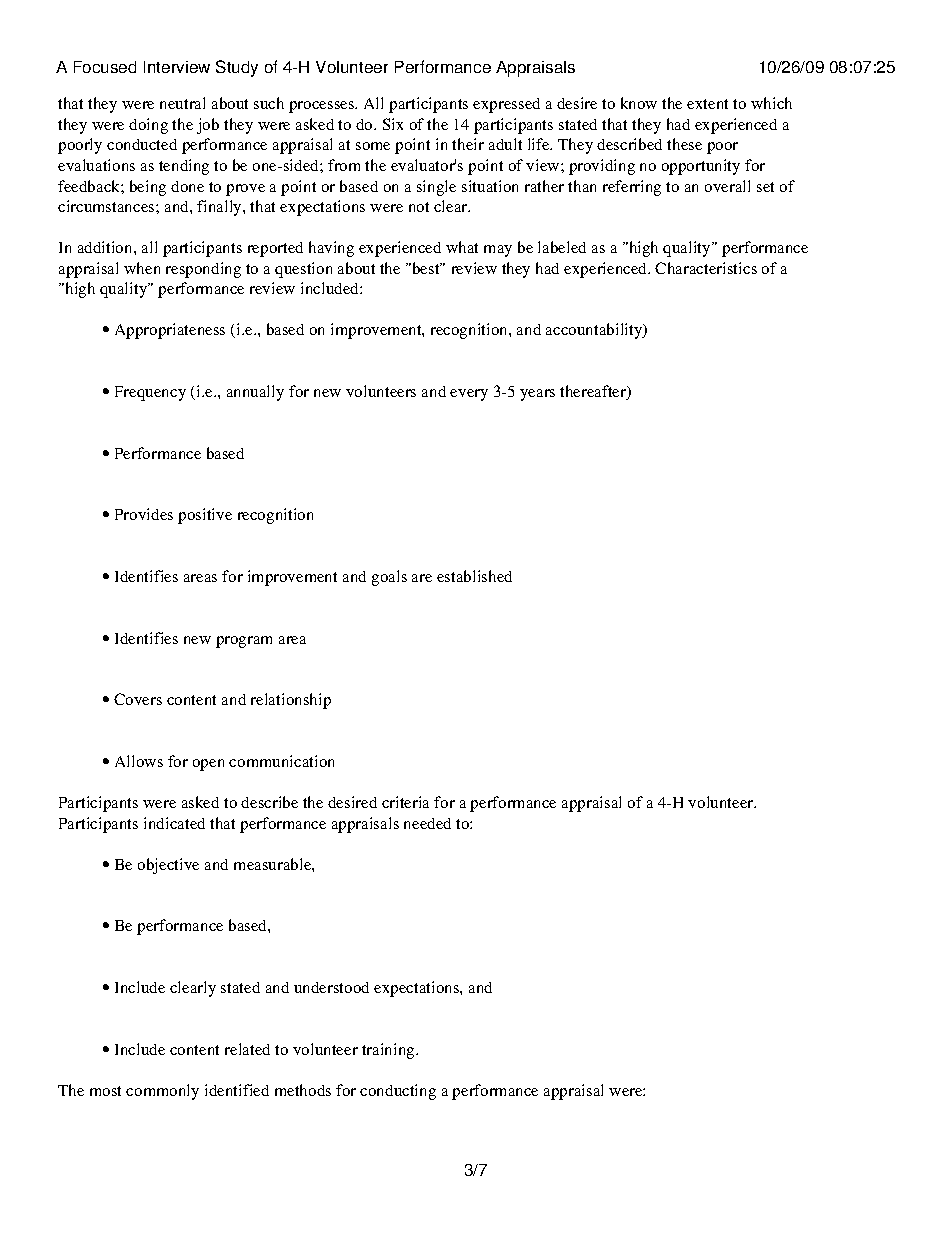 The image size is (952, 1233). What do you see at coordinates (208, 765) in the image?
I see `open` at bounding box center [208, 765].
